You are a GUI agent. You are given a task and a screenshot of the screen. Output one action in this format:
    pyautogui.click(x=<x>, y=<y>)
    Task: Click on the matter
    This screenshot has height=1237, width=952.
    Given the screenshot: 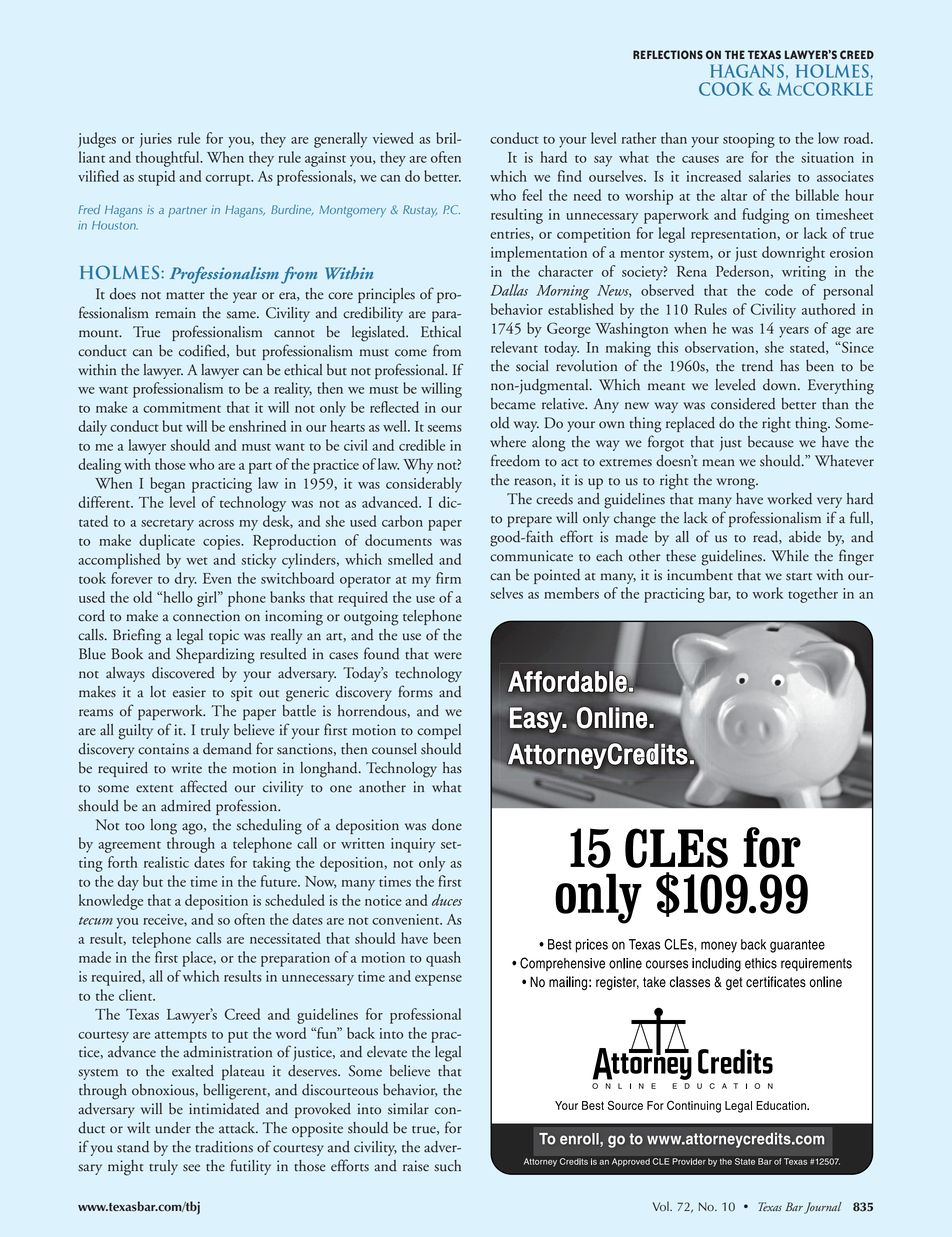 What is the action you would take?
    pyautogui.click(x=185, y=296)
